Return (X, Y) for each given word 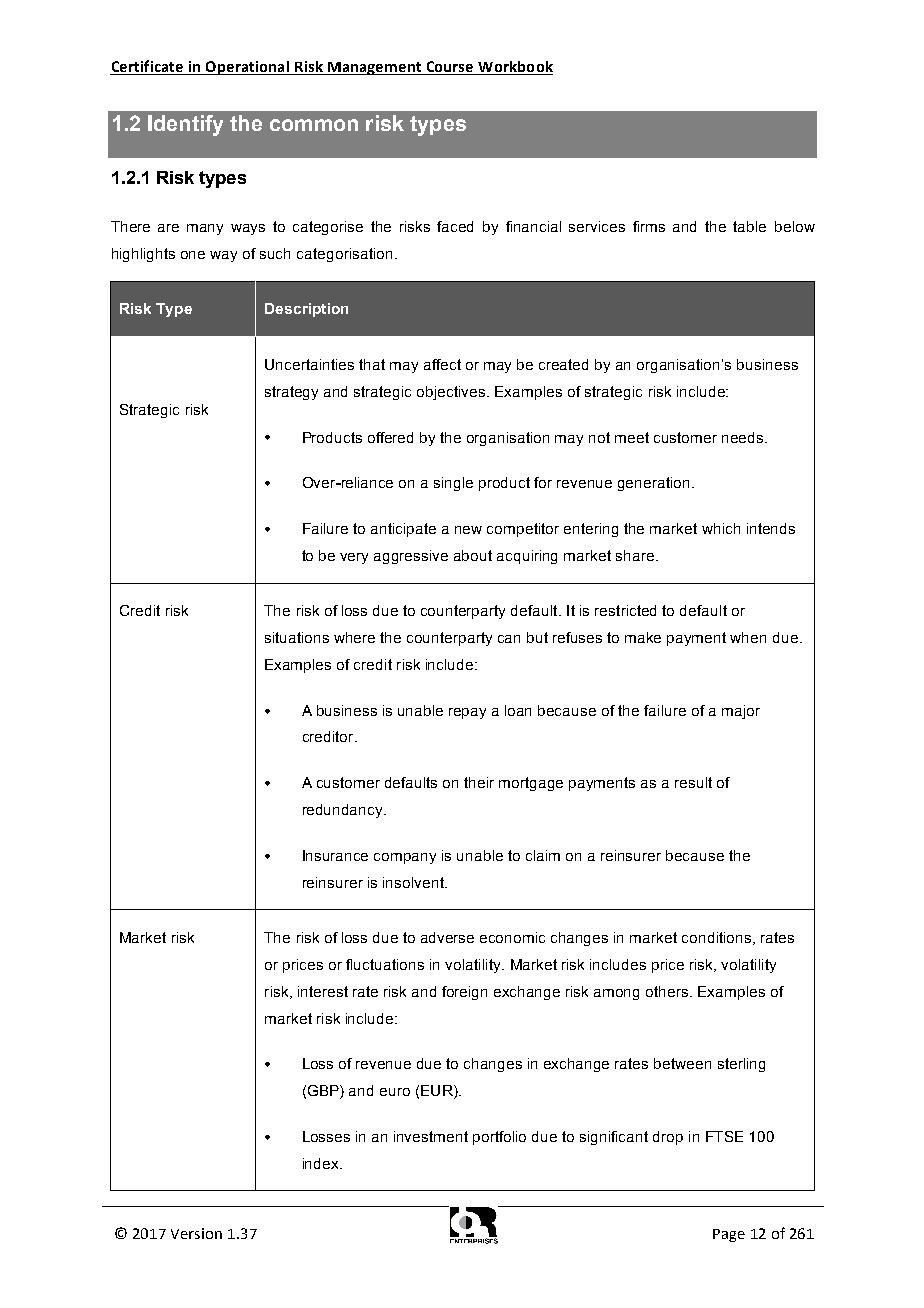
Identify (185, 125)
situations (297, 637)
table (749, 226)
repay (467, 713)
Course (450, 68)
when (748, 637)
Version (196, 1233)
